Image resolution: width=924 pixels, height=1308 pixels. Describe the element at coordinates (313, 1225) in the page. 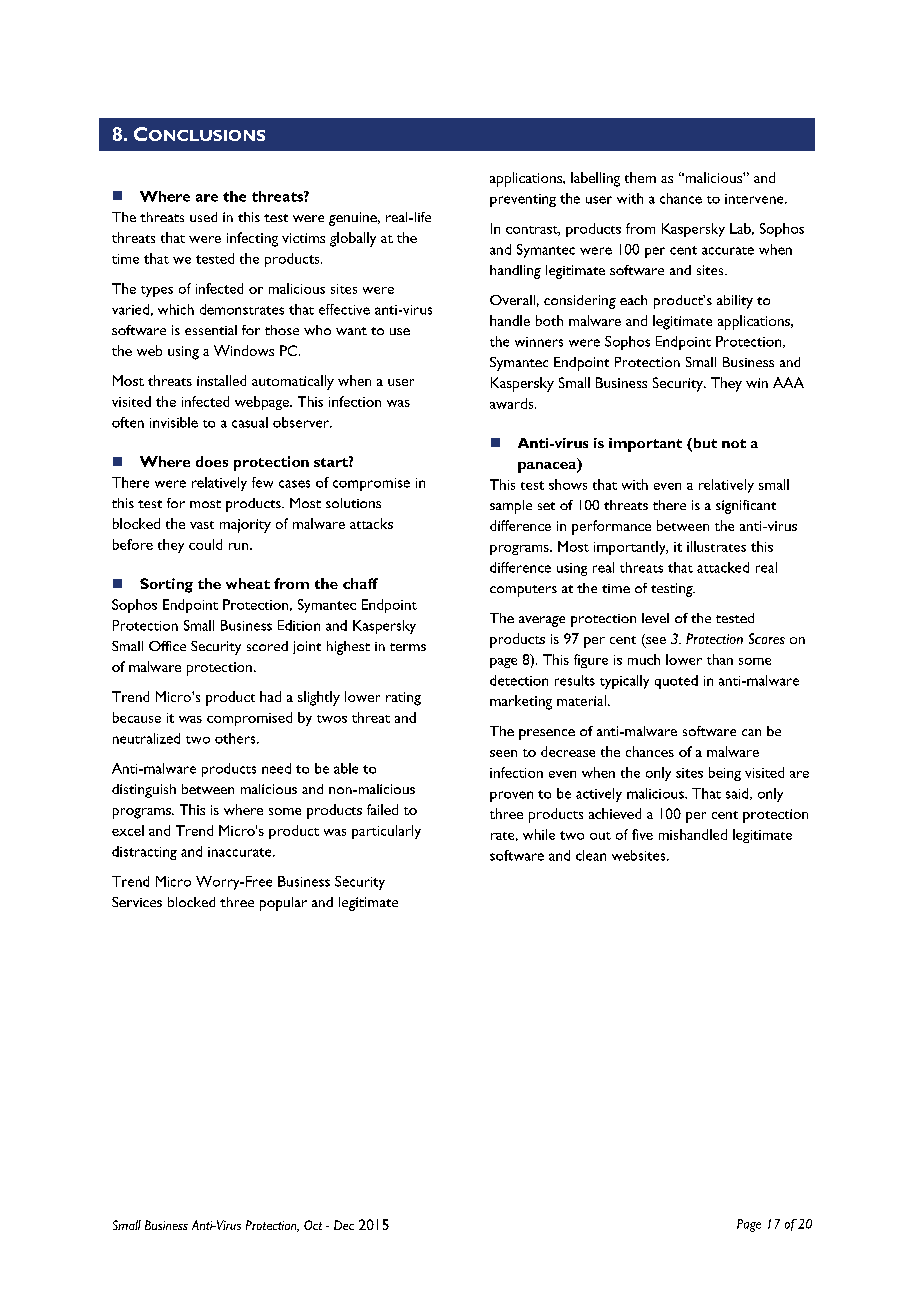

I see `Oct` at that location.
